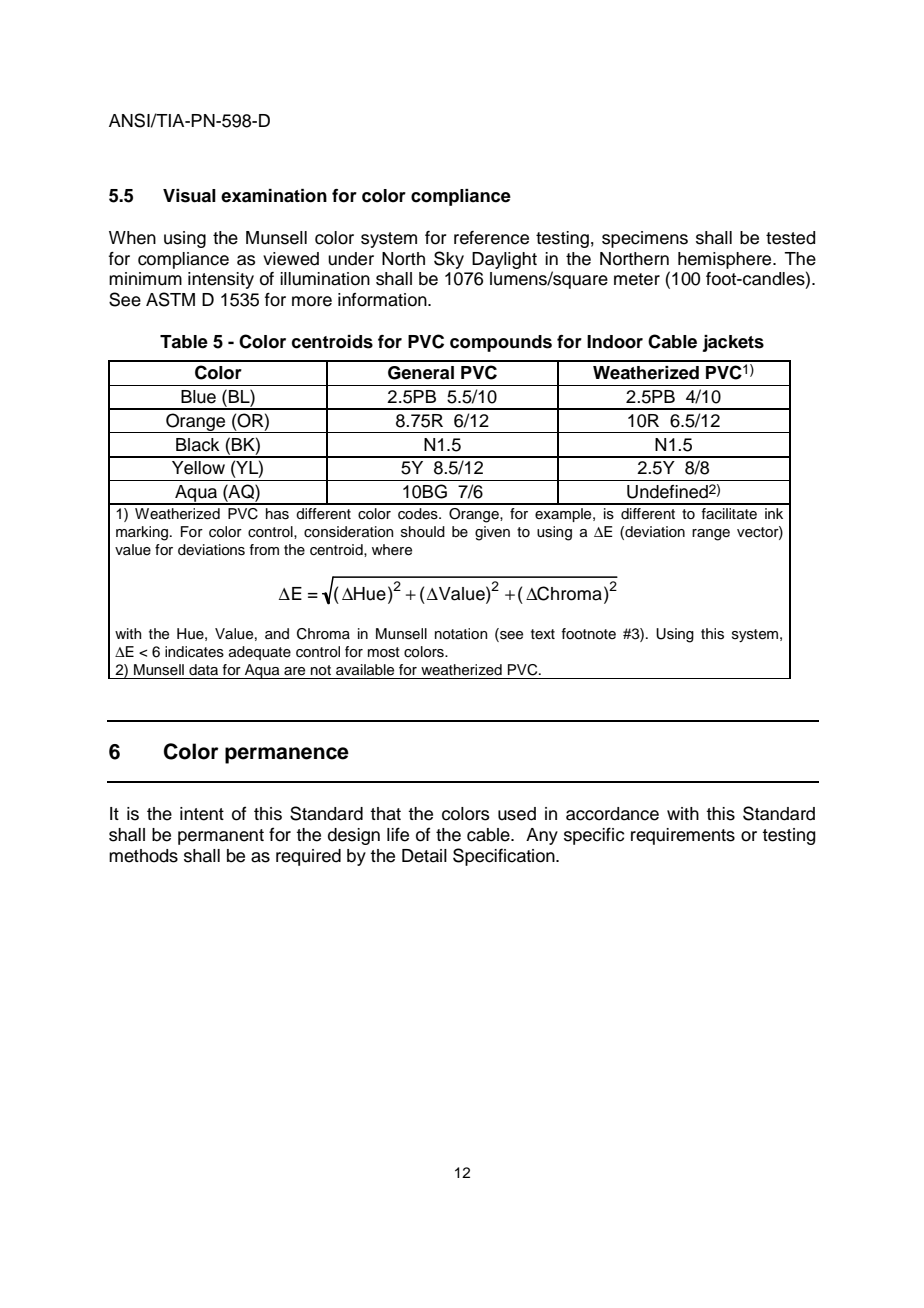 The image size is (924, 1308). I want to click on facilitate, so click(729, 514).
